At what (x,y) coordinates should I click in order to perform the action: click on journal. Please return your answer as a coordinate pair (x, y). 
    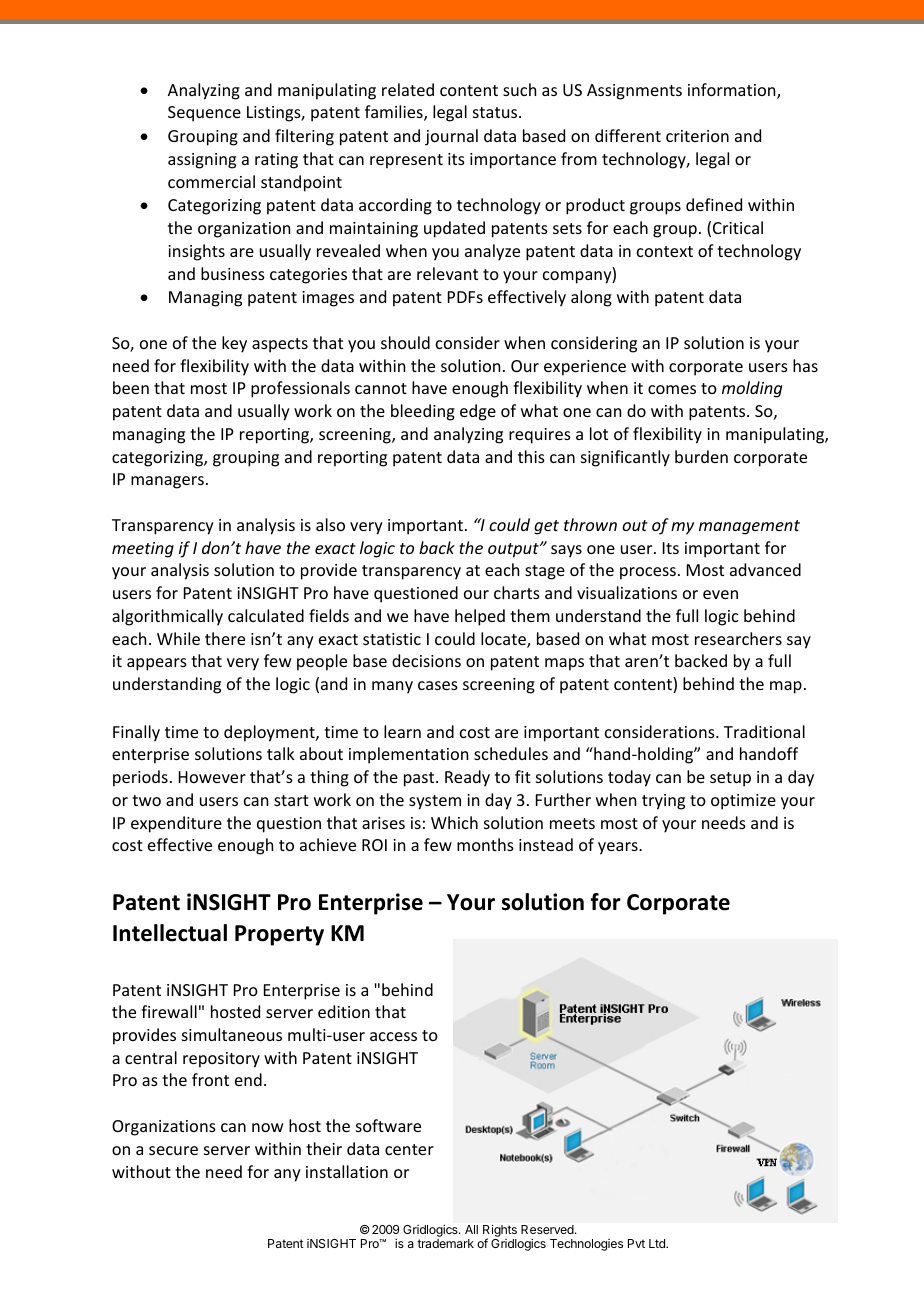
    Looking at the image, I should click on (451, 137).
